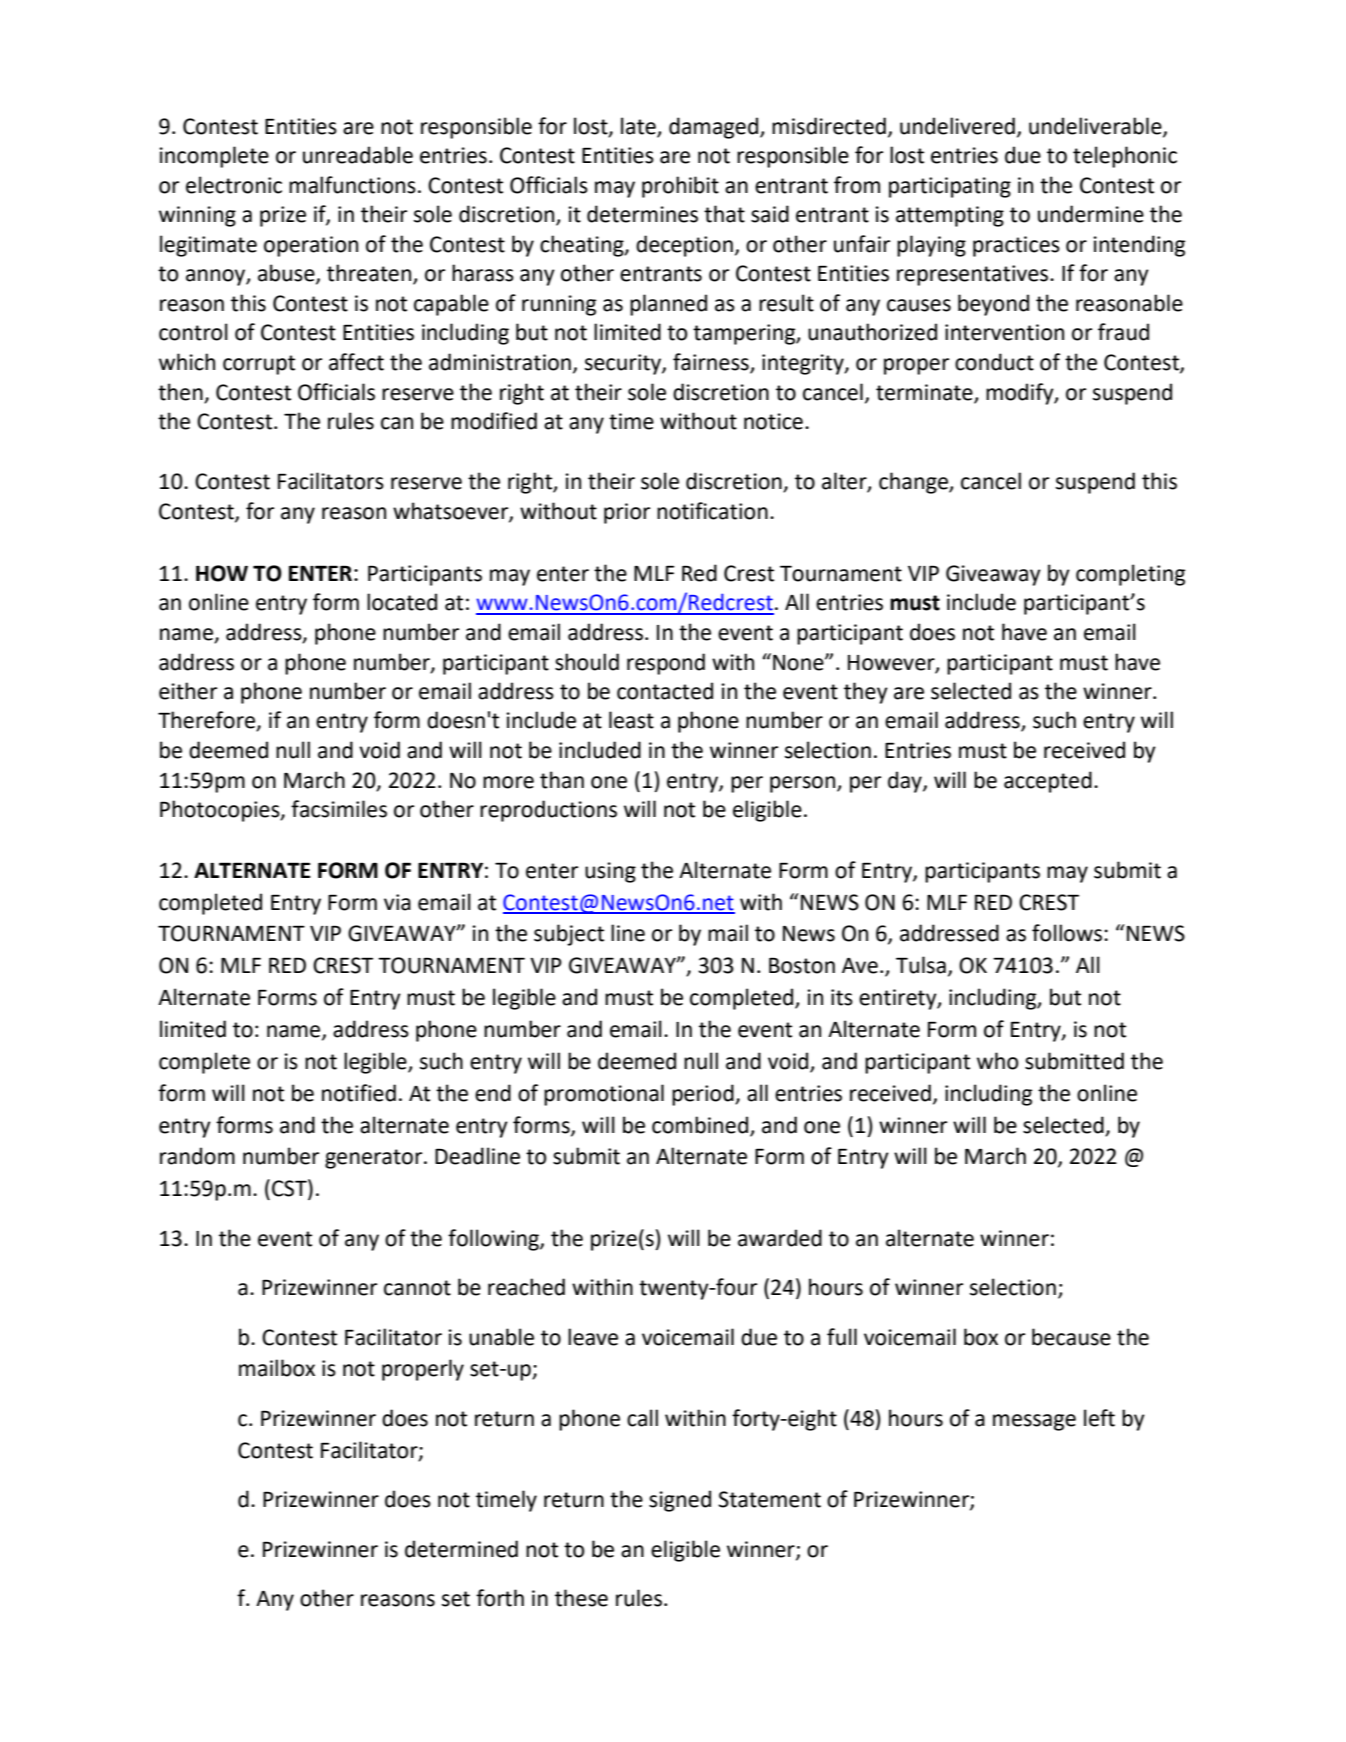 This screenshot has height=1742, width=1346. I want to click on message, so click(1034, 1422).
